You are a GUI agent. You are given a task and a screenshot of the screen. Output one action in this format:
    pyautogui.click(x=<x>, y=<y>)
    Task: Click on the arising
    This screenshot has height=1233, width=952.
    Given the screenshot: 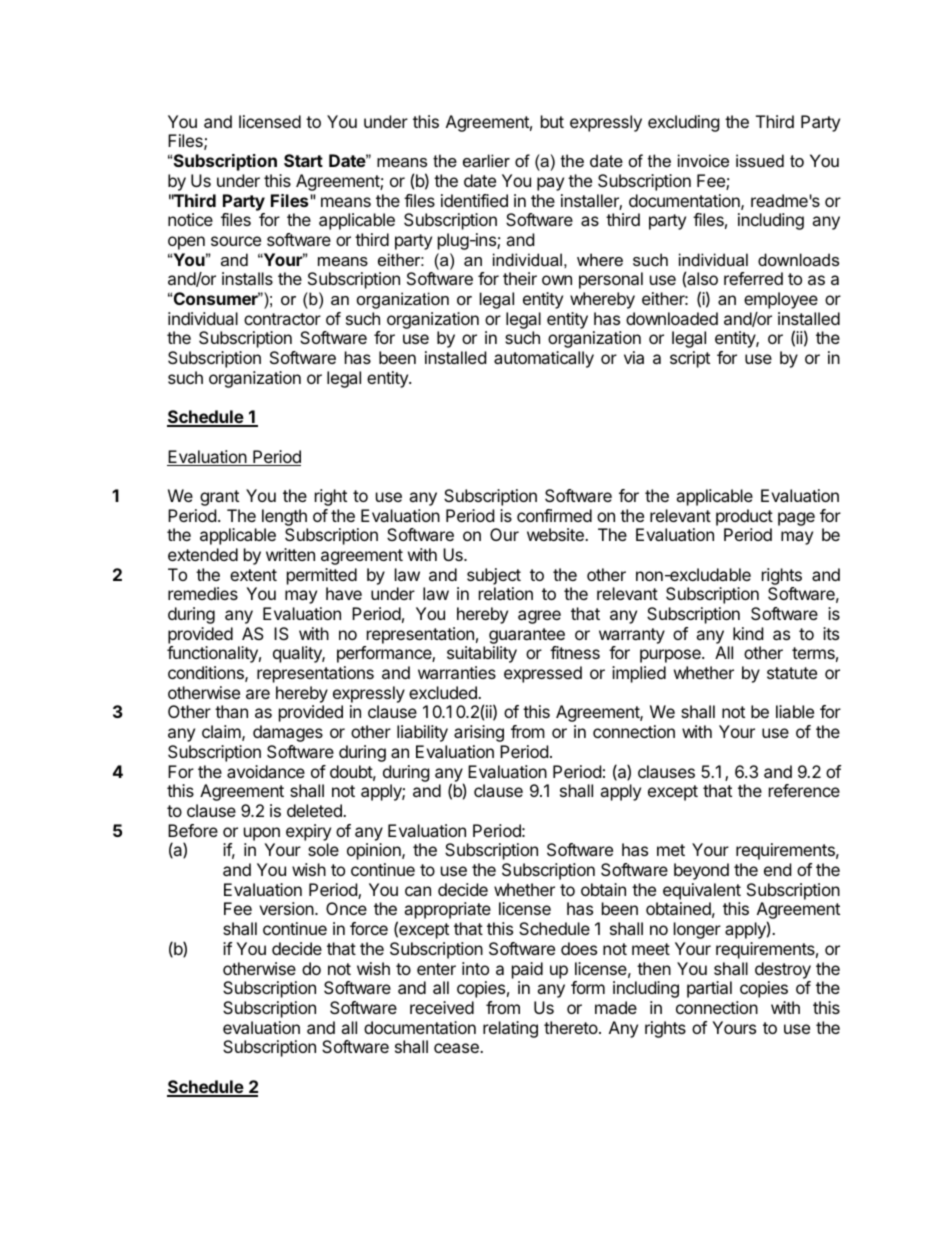 What is the action you would take?
    pyautogui.click(x=479, y=733)
